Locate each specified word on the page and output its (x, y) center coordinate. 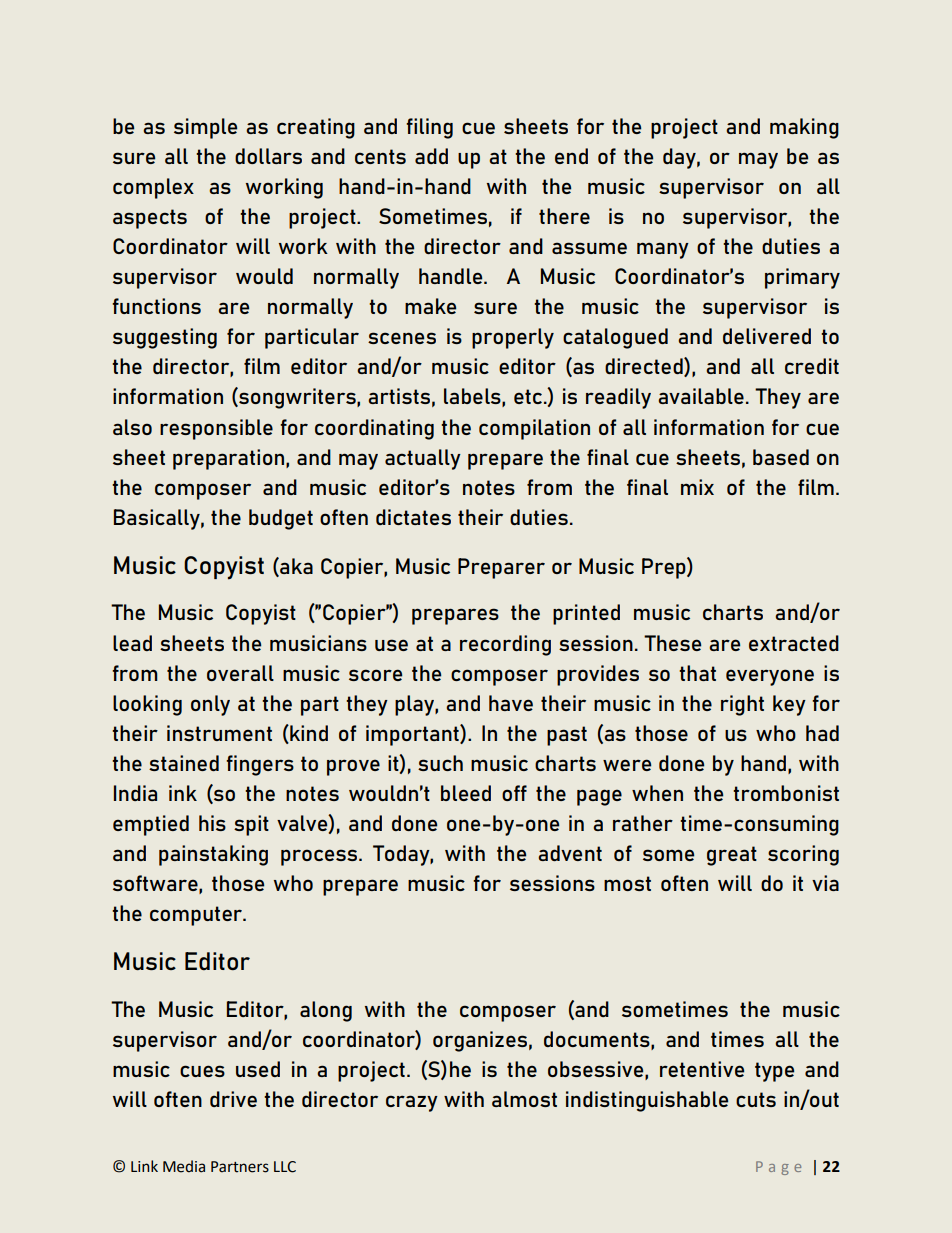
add (431, 156)
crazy (412, 1103)
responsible (216, 429)
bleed (466, 793)
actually (423, 459)
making (804, 128)
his (212, 823)
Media (184, 1166)
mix (697, 487)
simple (205, 128)
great (732, 856)
